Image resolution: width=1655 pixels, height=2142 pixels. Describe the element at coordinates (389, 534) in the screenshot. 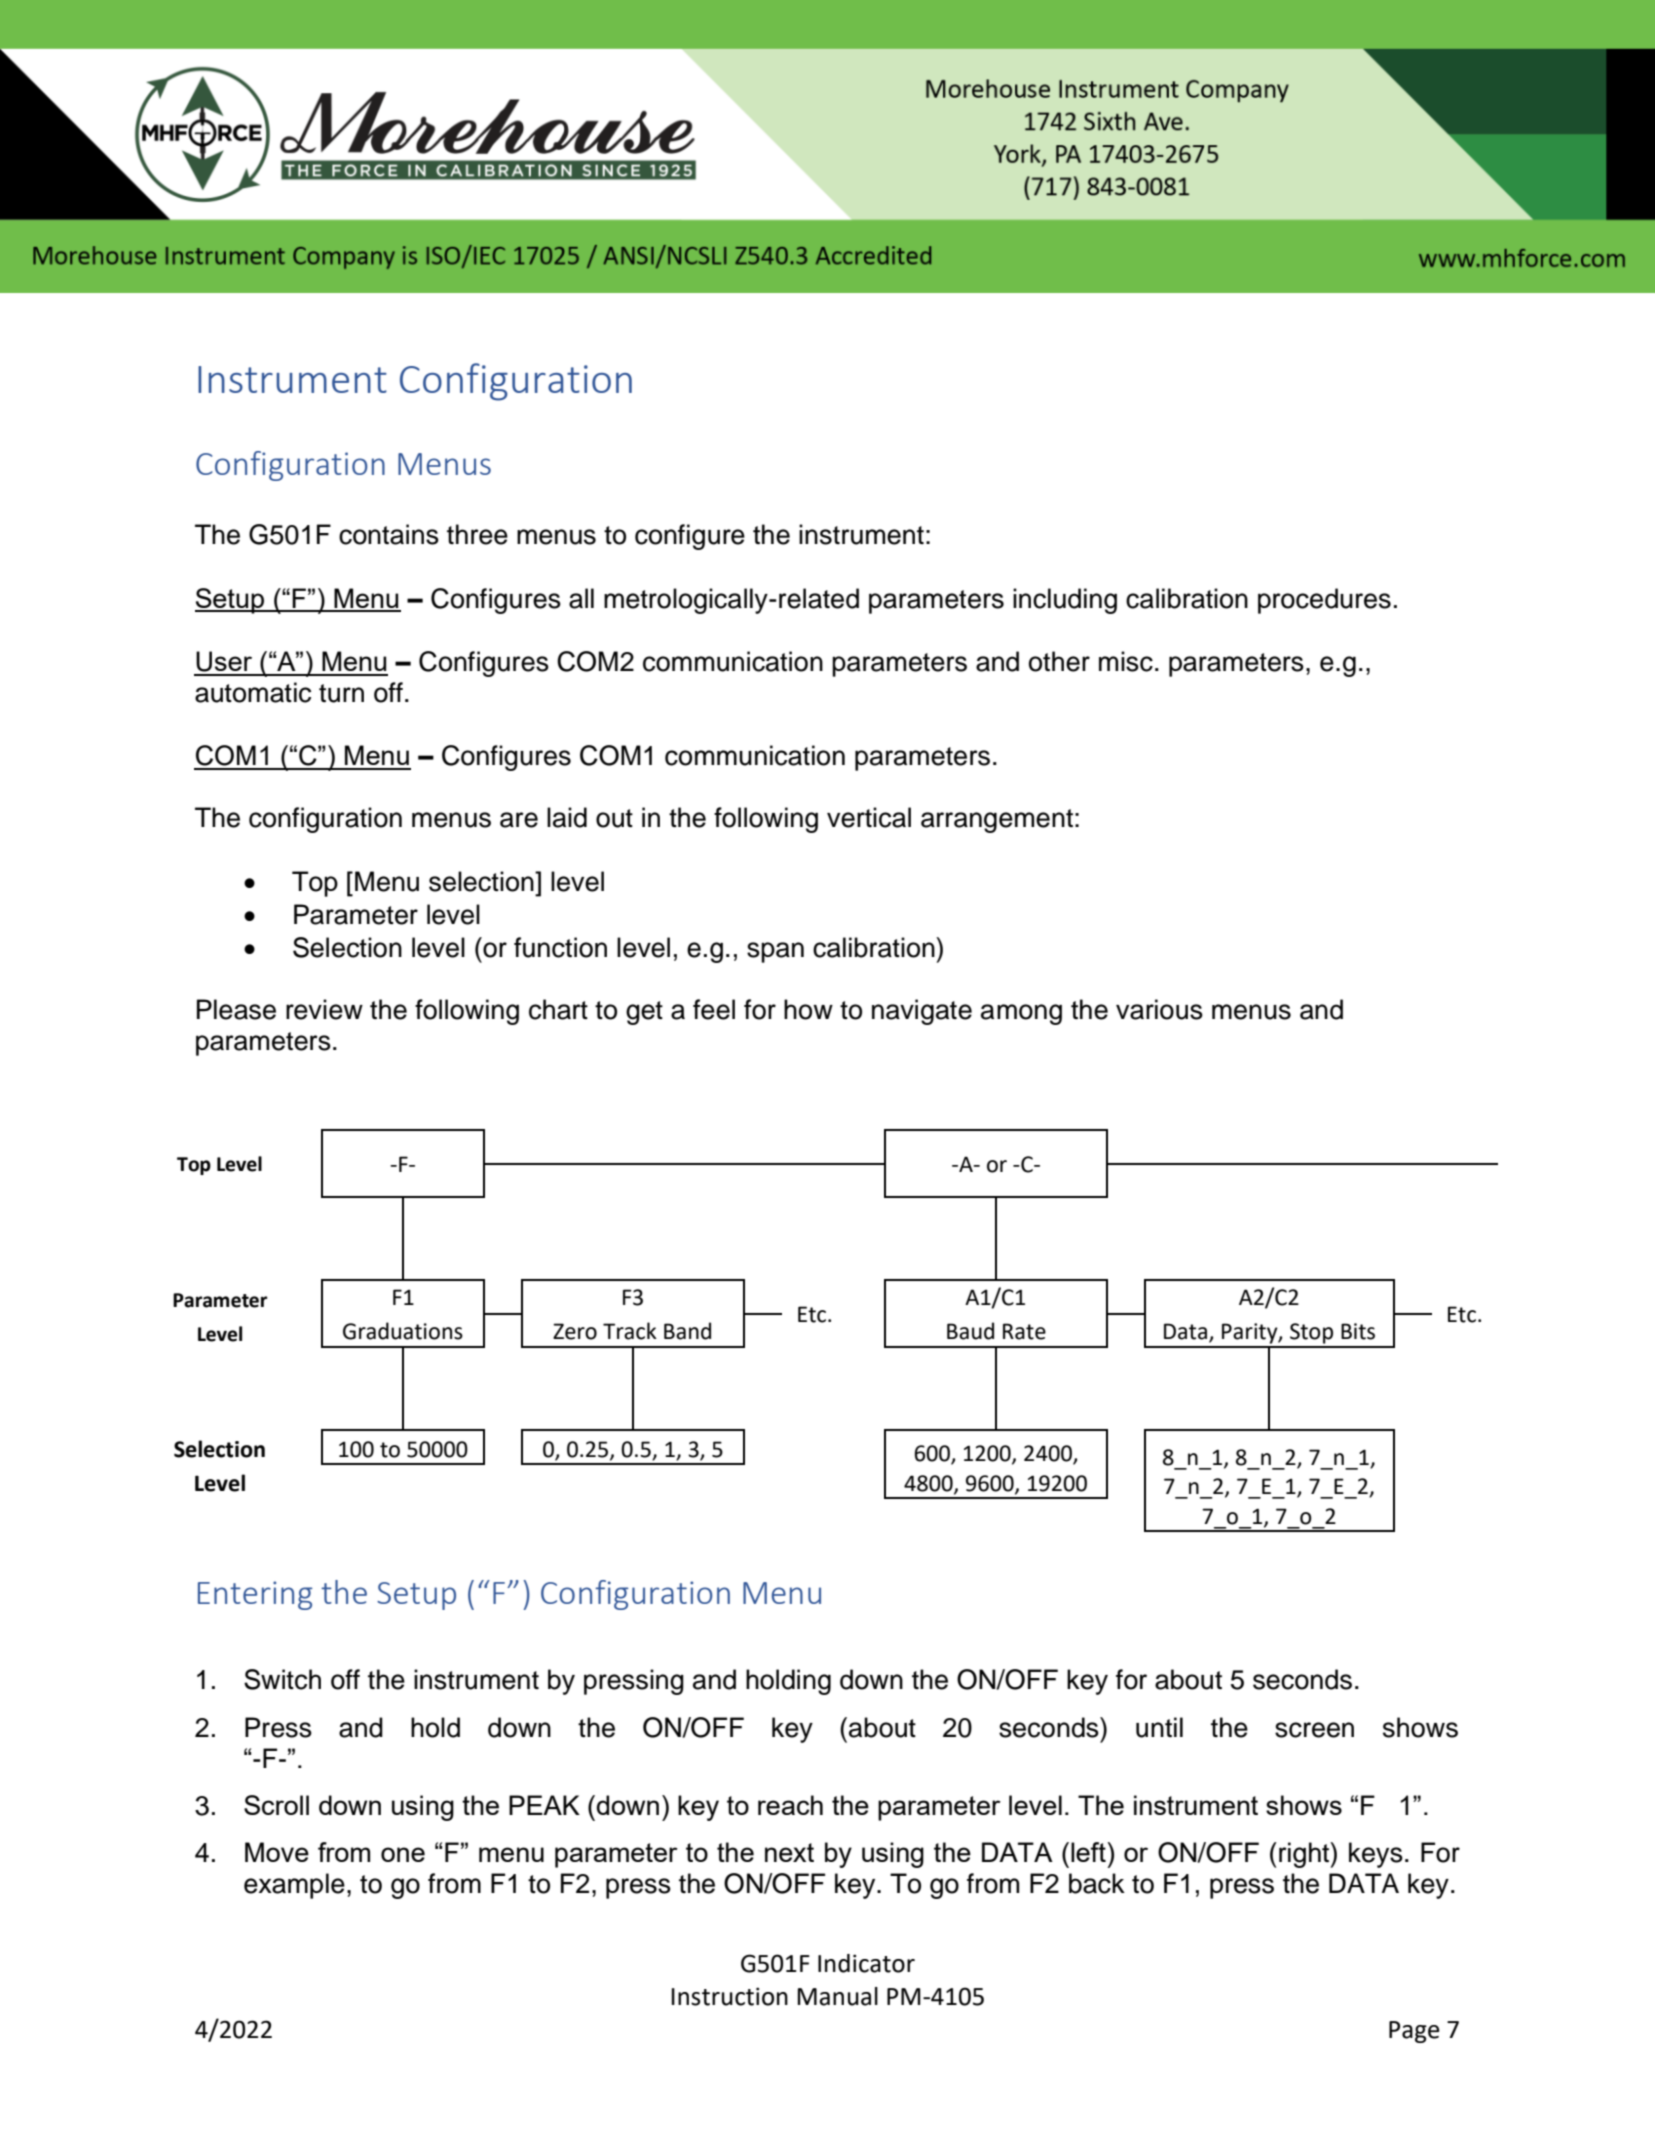

I see `contains` at that location.
